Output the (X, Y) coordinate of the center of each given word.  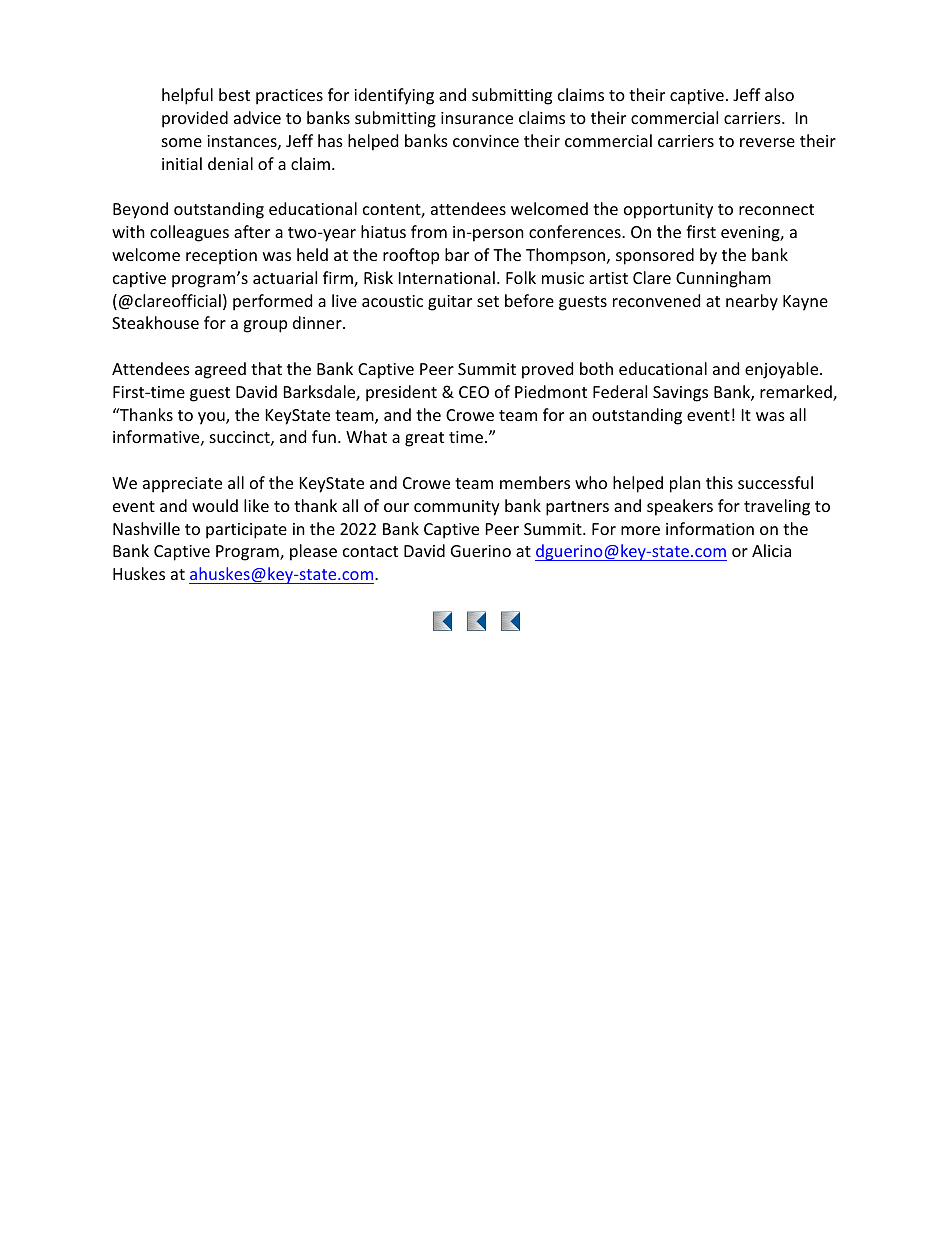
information (710, 528)
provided (195, 119)
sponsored (655, 256)
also (779, 94)
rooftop (411, 256)
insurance (477, 118)
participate (246, 531)
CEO (474, 392)
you (212, 418)
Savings (680, 394)
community (457, 508)
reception (221, 257)
